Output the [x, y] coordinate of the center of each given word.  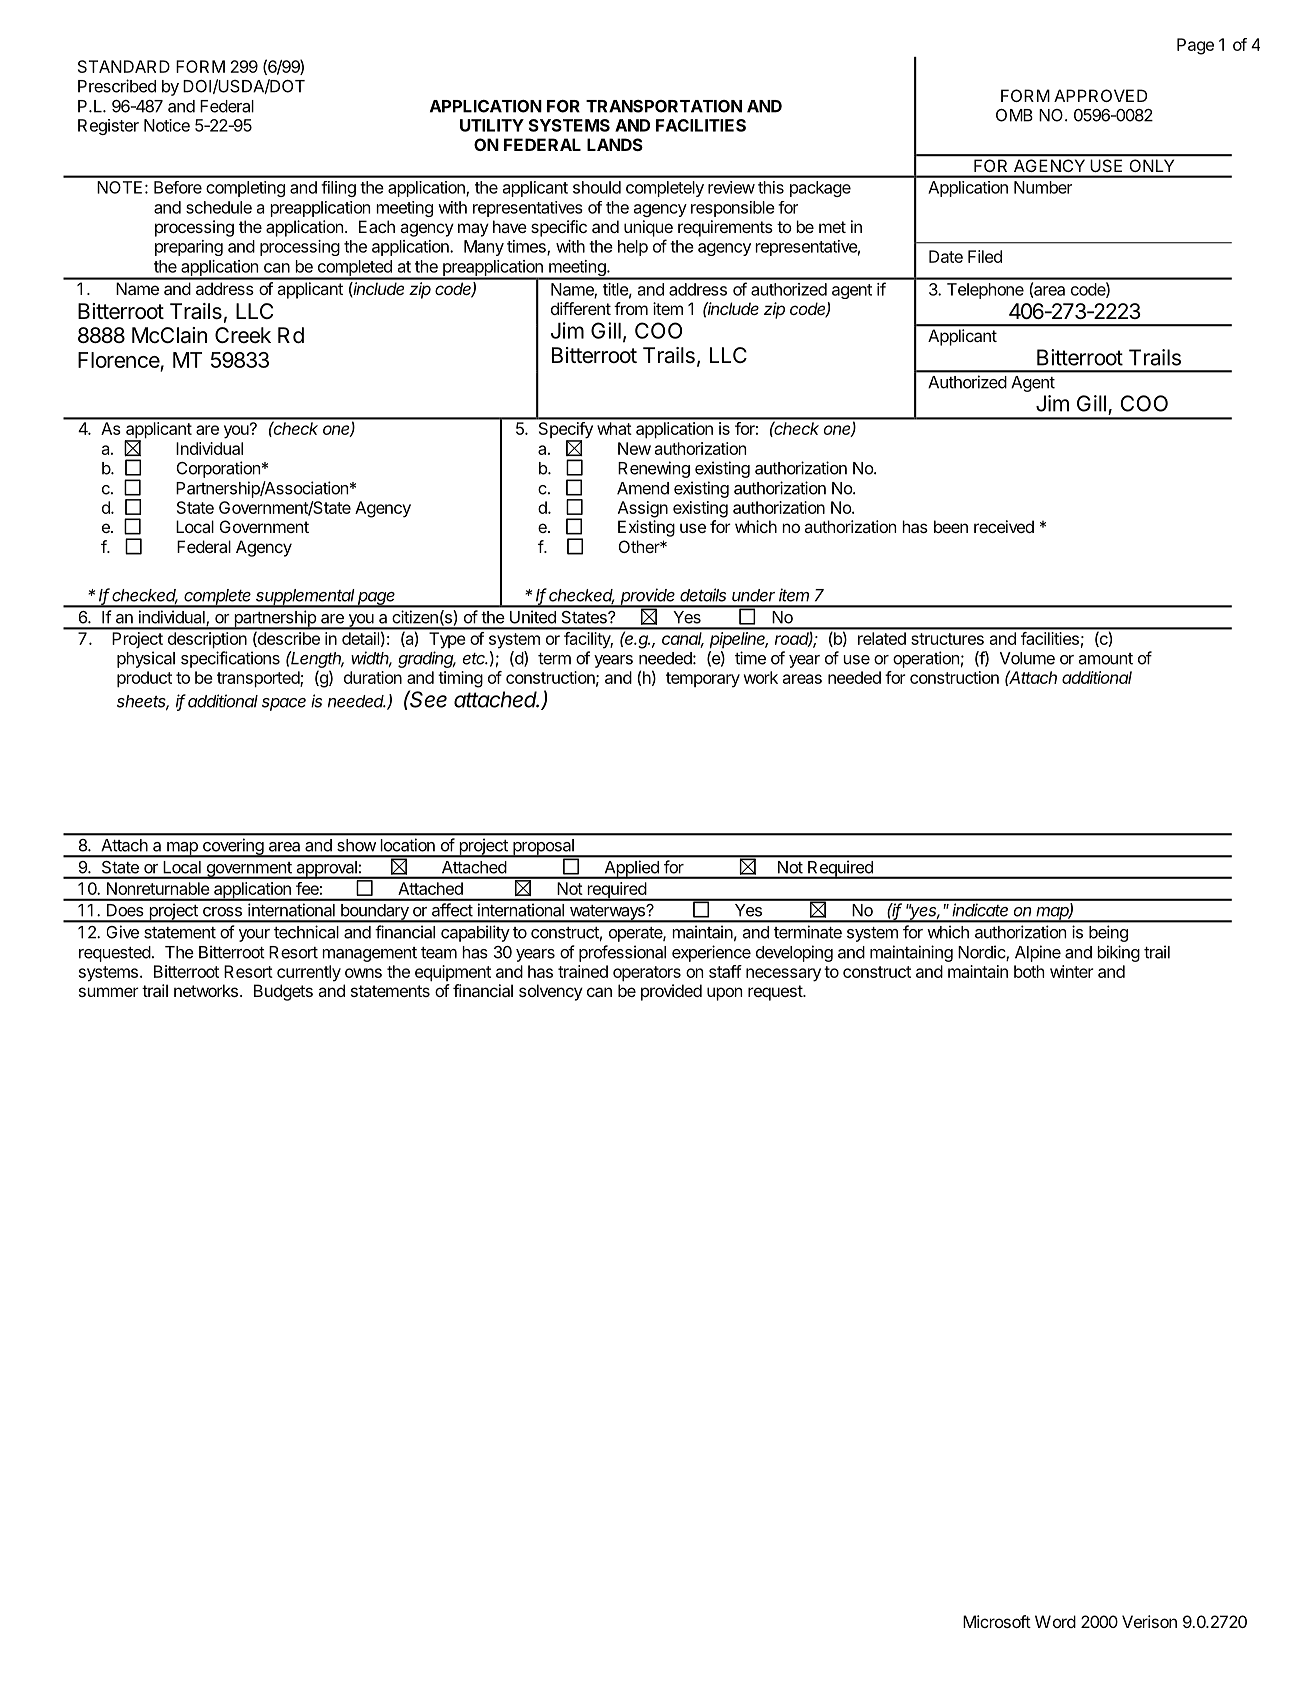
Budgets [283, 992]
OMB [1014, 115]
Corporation [218, 469]
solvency [551, 992]
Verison [1149, 1621]
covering [232, 848]
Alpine [1038, 953]
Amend [643, 488]
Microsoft [997, 1621]
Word [1055, 1621]
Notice [167, 125]
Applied [631, 869]
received [1004, 526]
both [1029, 971]
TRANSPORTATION [664, 106]
